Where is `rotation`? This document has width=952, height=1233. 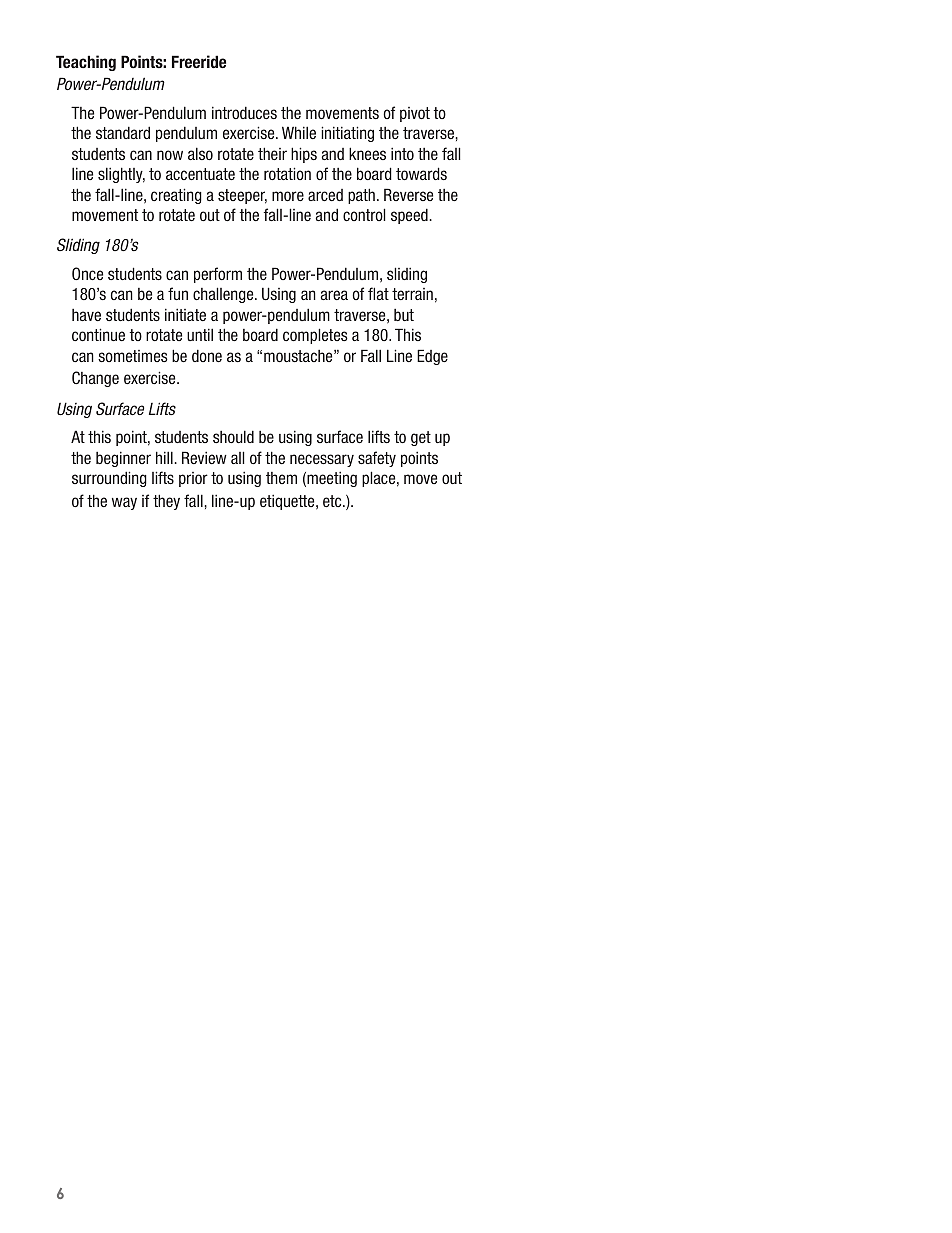 rotation is located at coordinates (287, 173).
